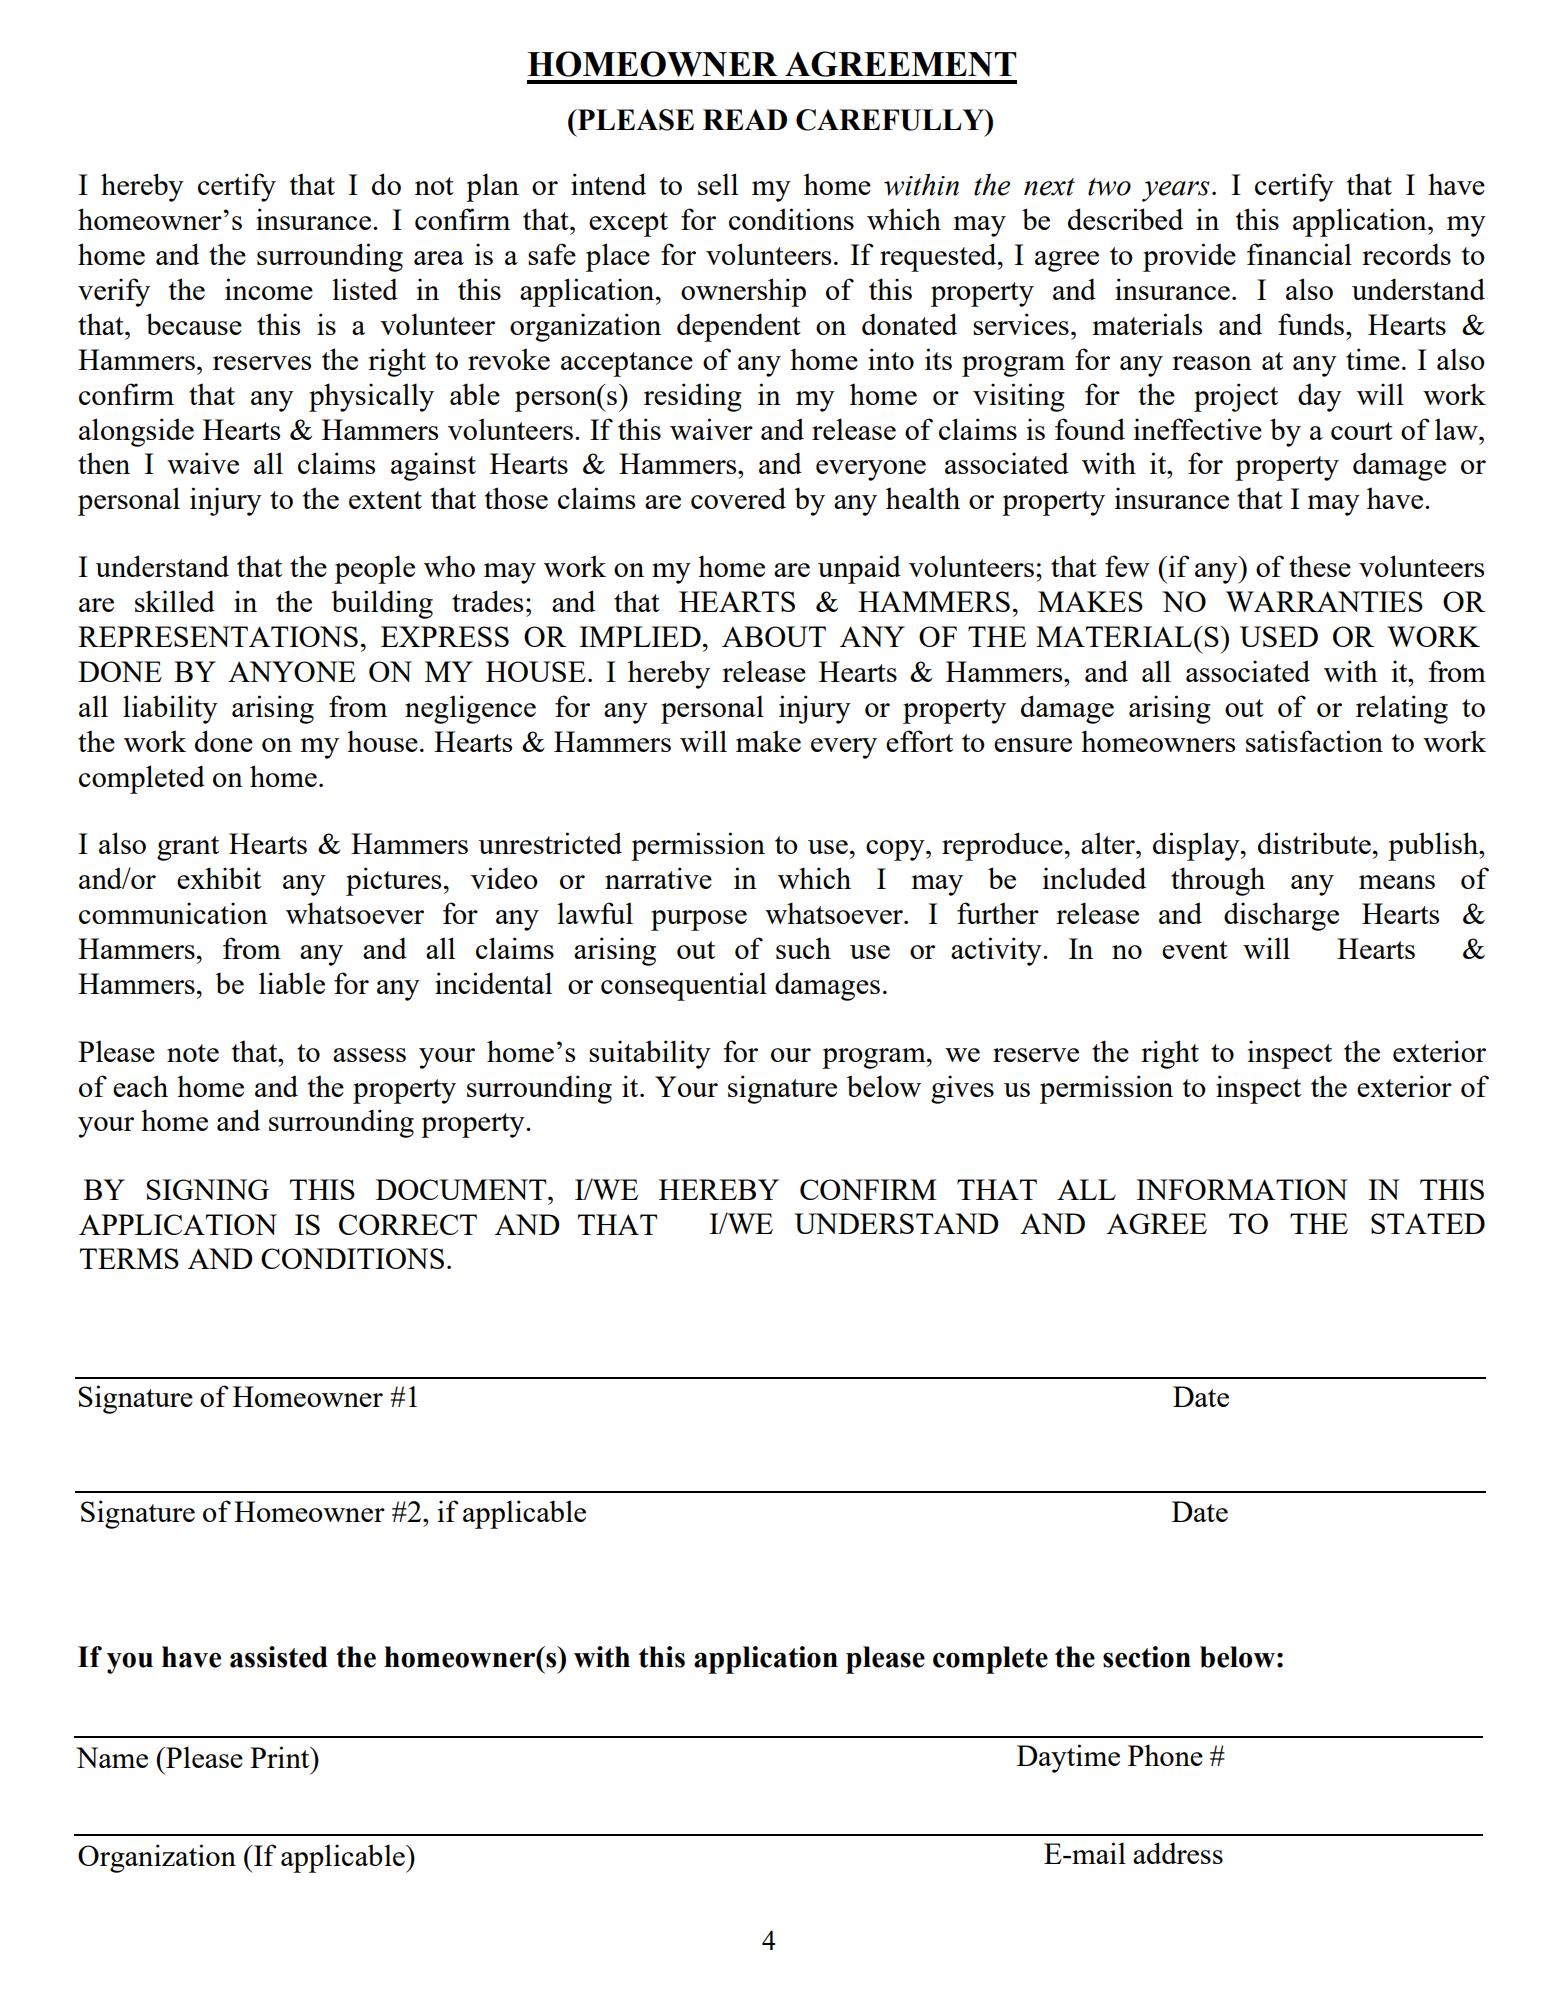 The width and height of the screenshot is (1547, 2002). Describe the element at coordinates (207, 1189) in the screenshot. I see `SIGNING` at that location.
